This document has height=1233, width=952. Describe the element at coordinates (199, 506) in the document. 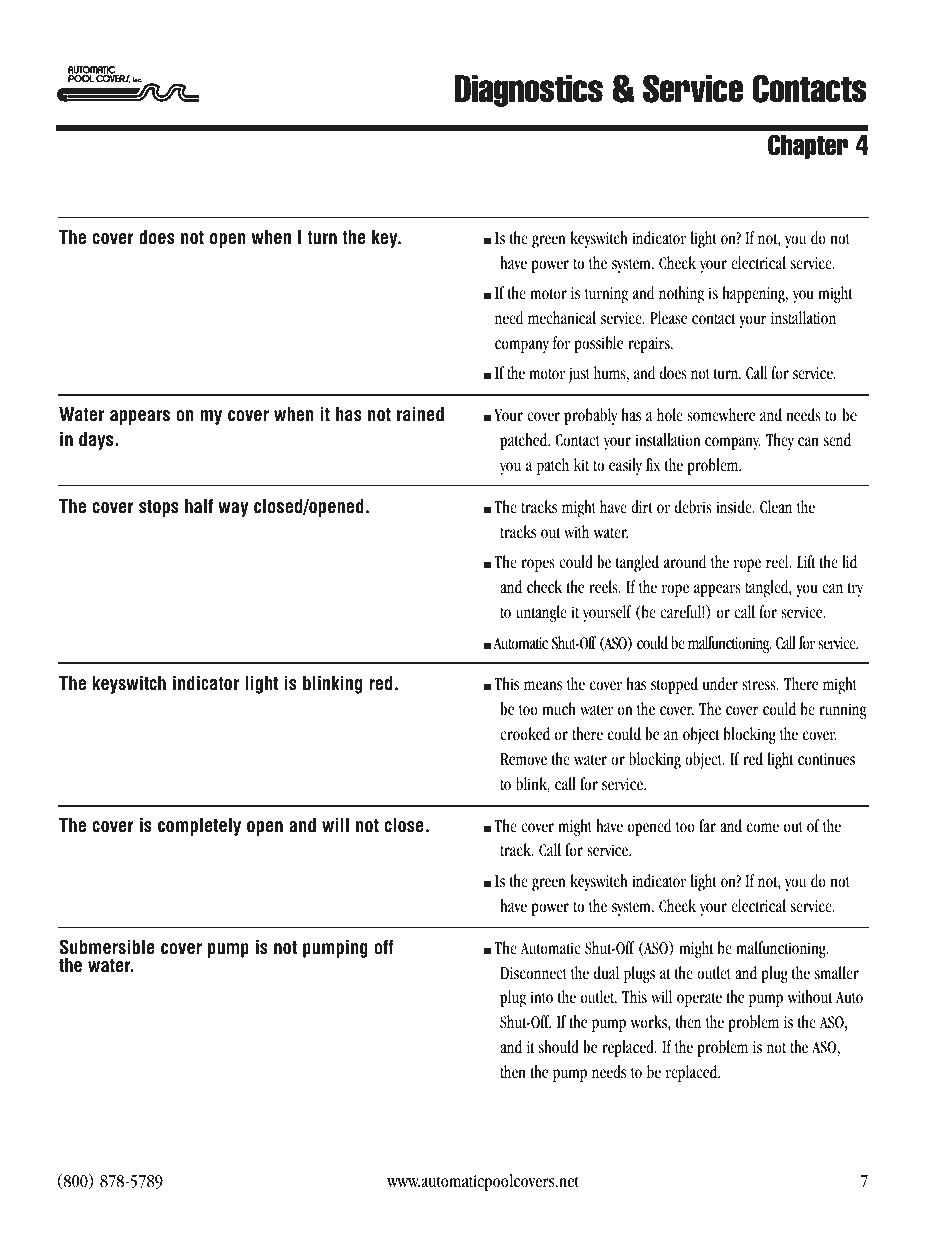

I see `half` at that location.
